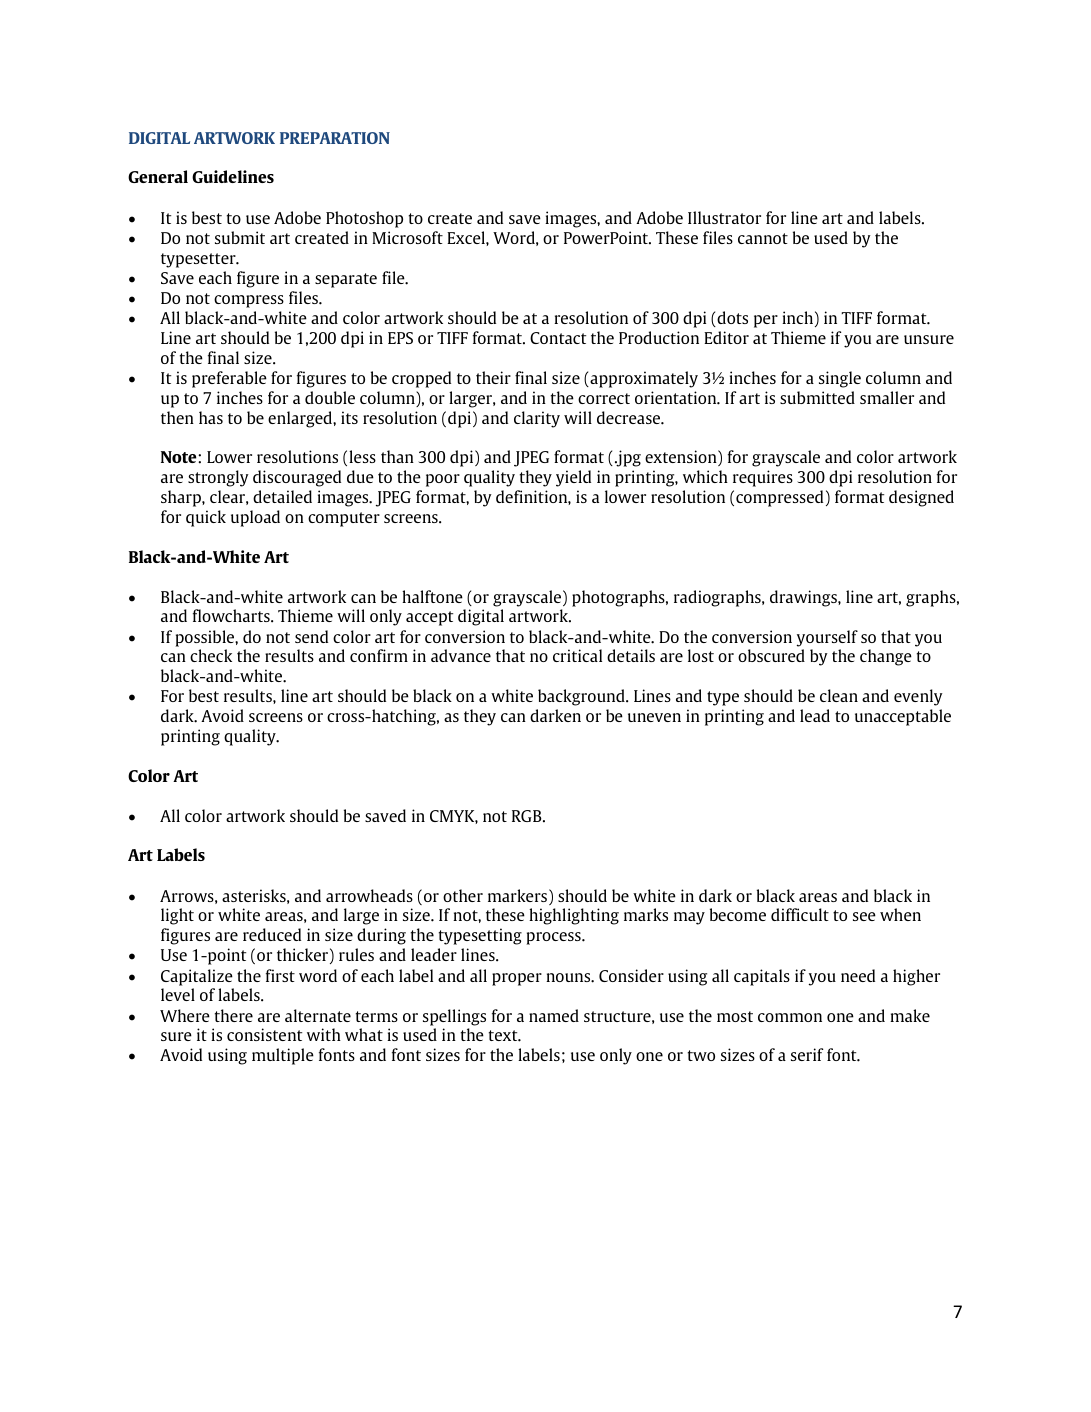 This screenshot has height=1412, width=1091. What do you see at coordinates (264, 1034) in the screenshot?
I see `consistent` at bounding box center [264, 1034].
